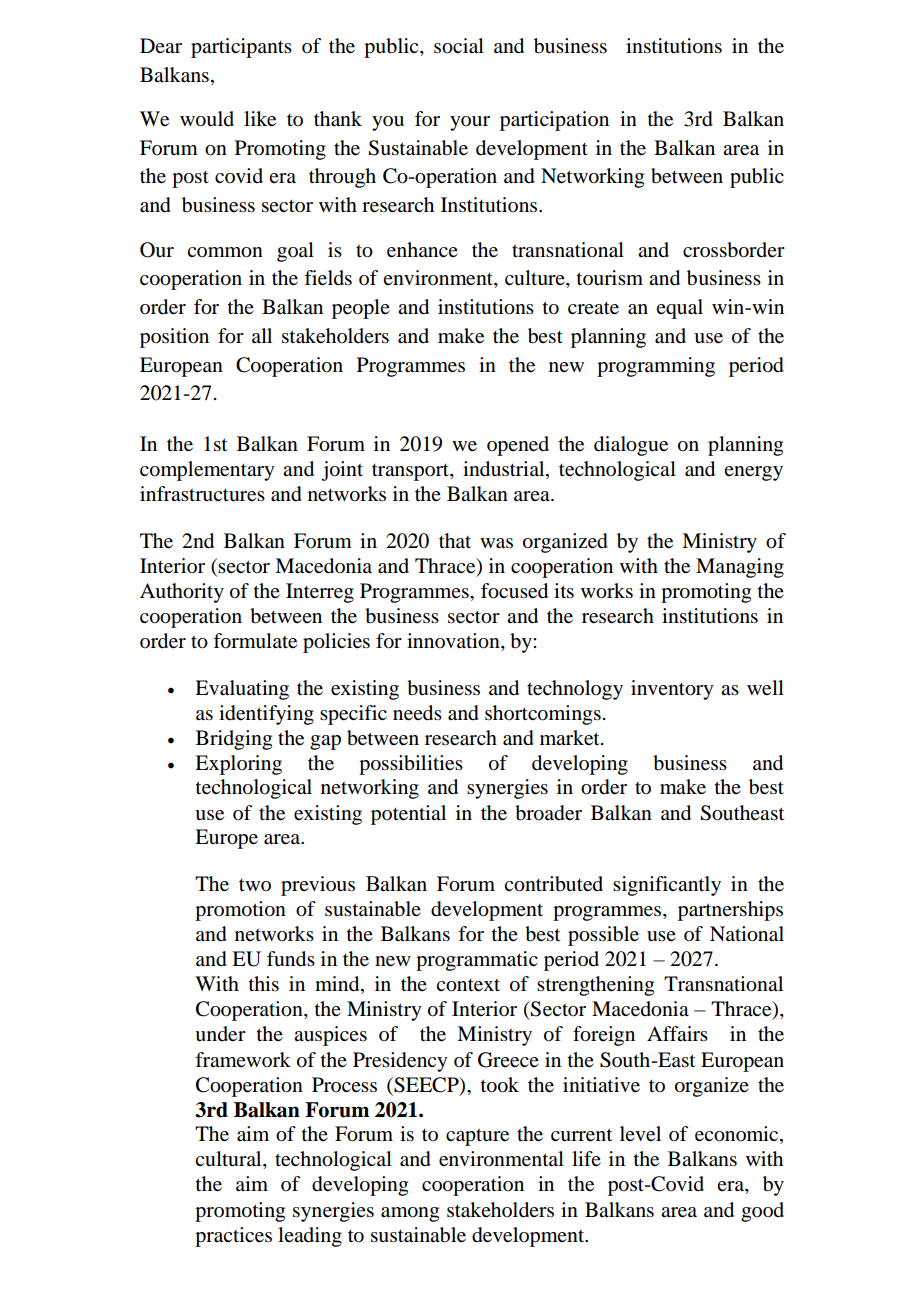 The image size is (924, 1308). I want to click on significantly, so click(667, 886).
